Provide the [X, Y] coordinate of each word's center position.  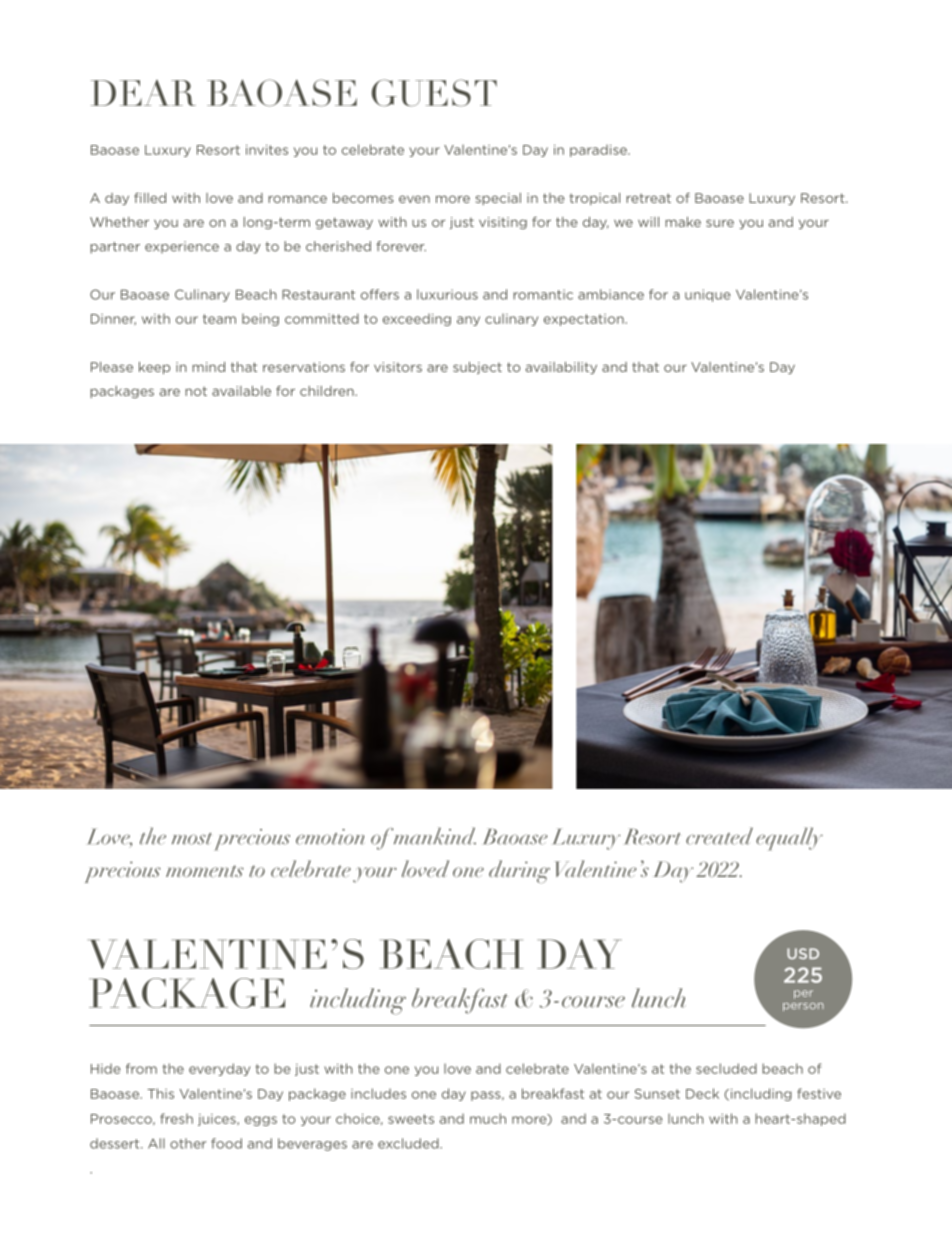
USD [803, 953]
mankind [435, 836]
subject [477, 368]
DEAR [143, 93]
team [219, 319]
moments [205, 871]
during [519, 872]
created [719, 836]
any [468, 321]
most [191, 839]
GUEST [434, 92]
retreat [648, 198]
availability [561, 368]
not [196, 391]
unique [708, 295]
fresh [176, 1118]
